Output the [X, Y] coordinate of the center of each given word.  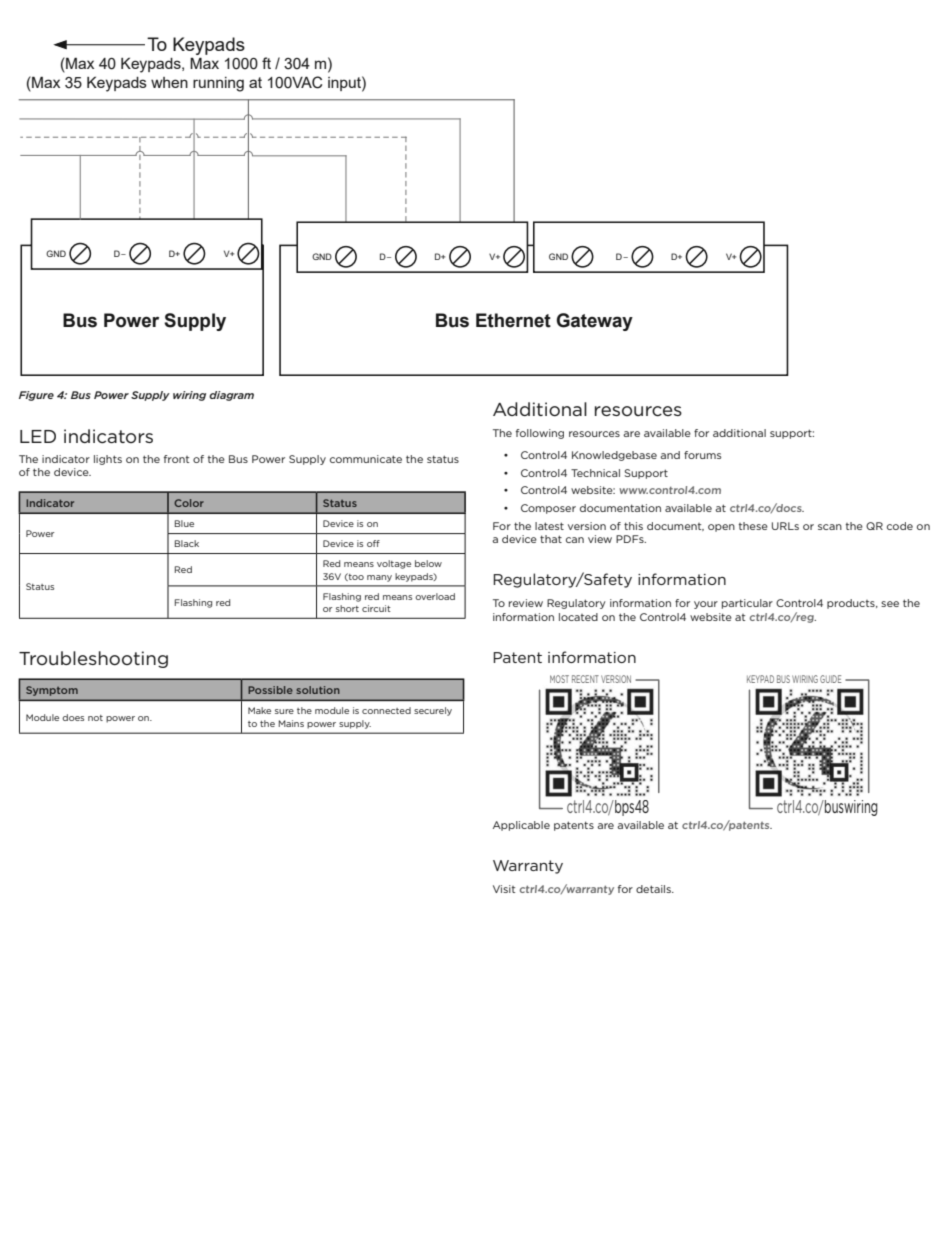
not [95, 718]
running [218, 84]
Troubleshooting [93, 659]
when [169, 82]
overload [435, 596]
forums [702, 455]
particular [747, 604]
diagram [231, 396]
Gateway [594, 322]
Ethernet [513, 320]
